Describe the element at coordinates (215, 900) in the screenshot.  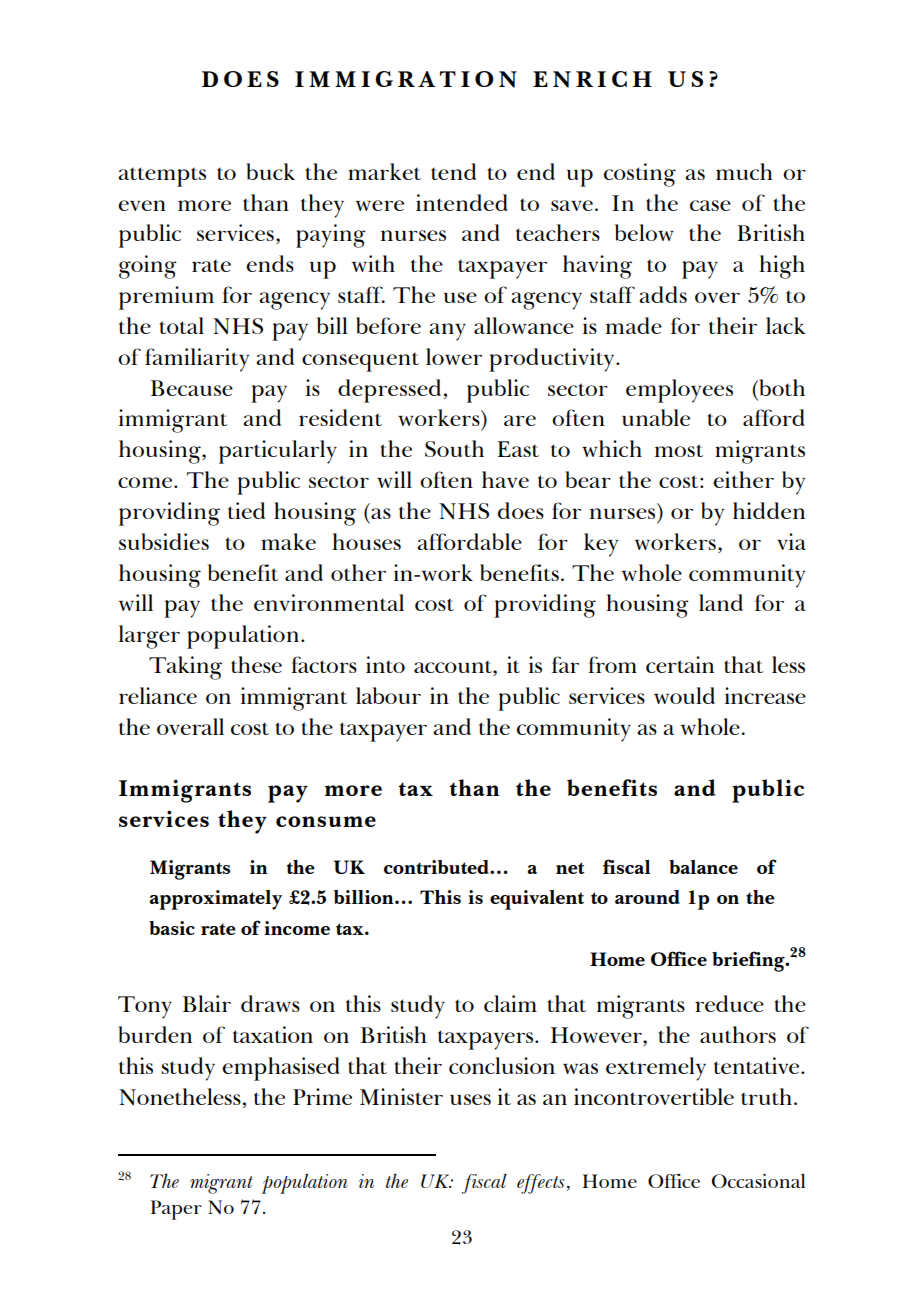
I see `approximately` at that location.
